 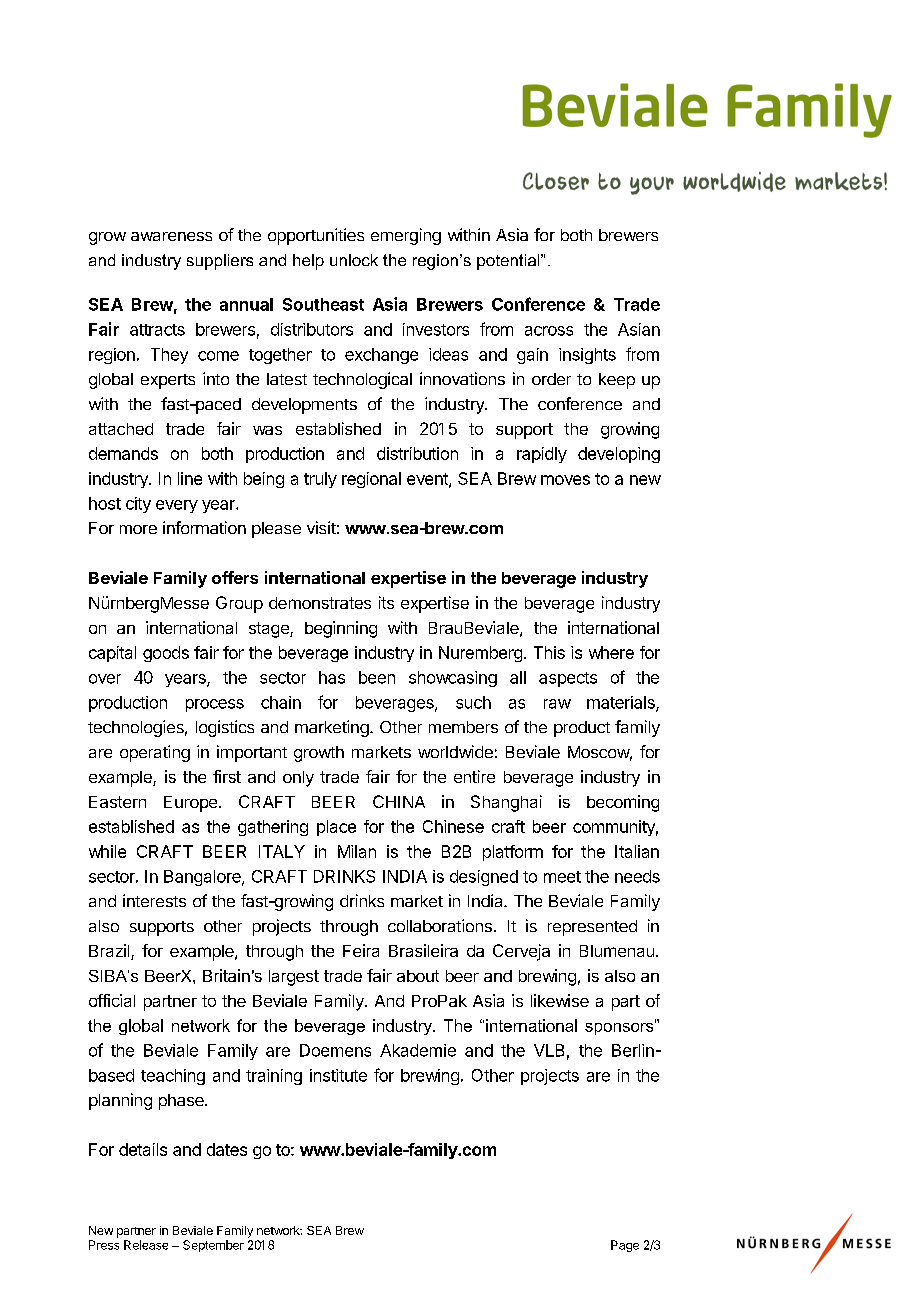 I want to click on Release, so click(x=146, y=1245).
